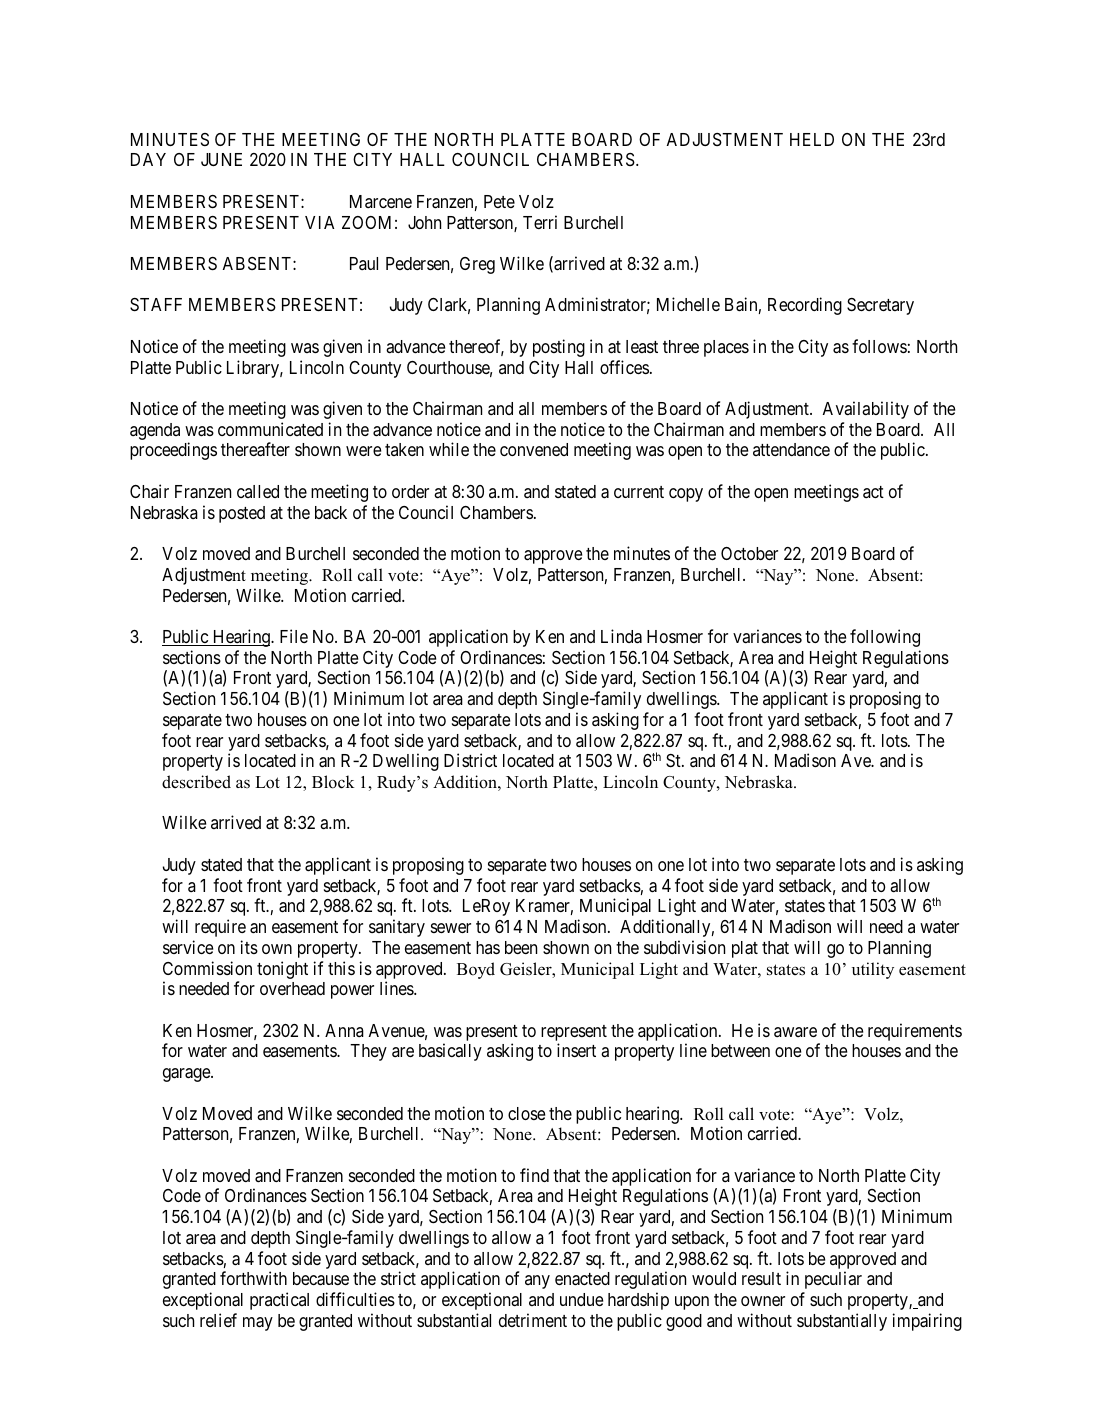 The height and width of the screenshot is (1427, 1102). What do you see at coordinates (253, 1278) in the screenshot?
I see `forthwith` at bounding box center [253, 1278].
